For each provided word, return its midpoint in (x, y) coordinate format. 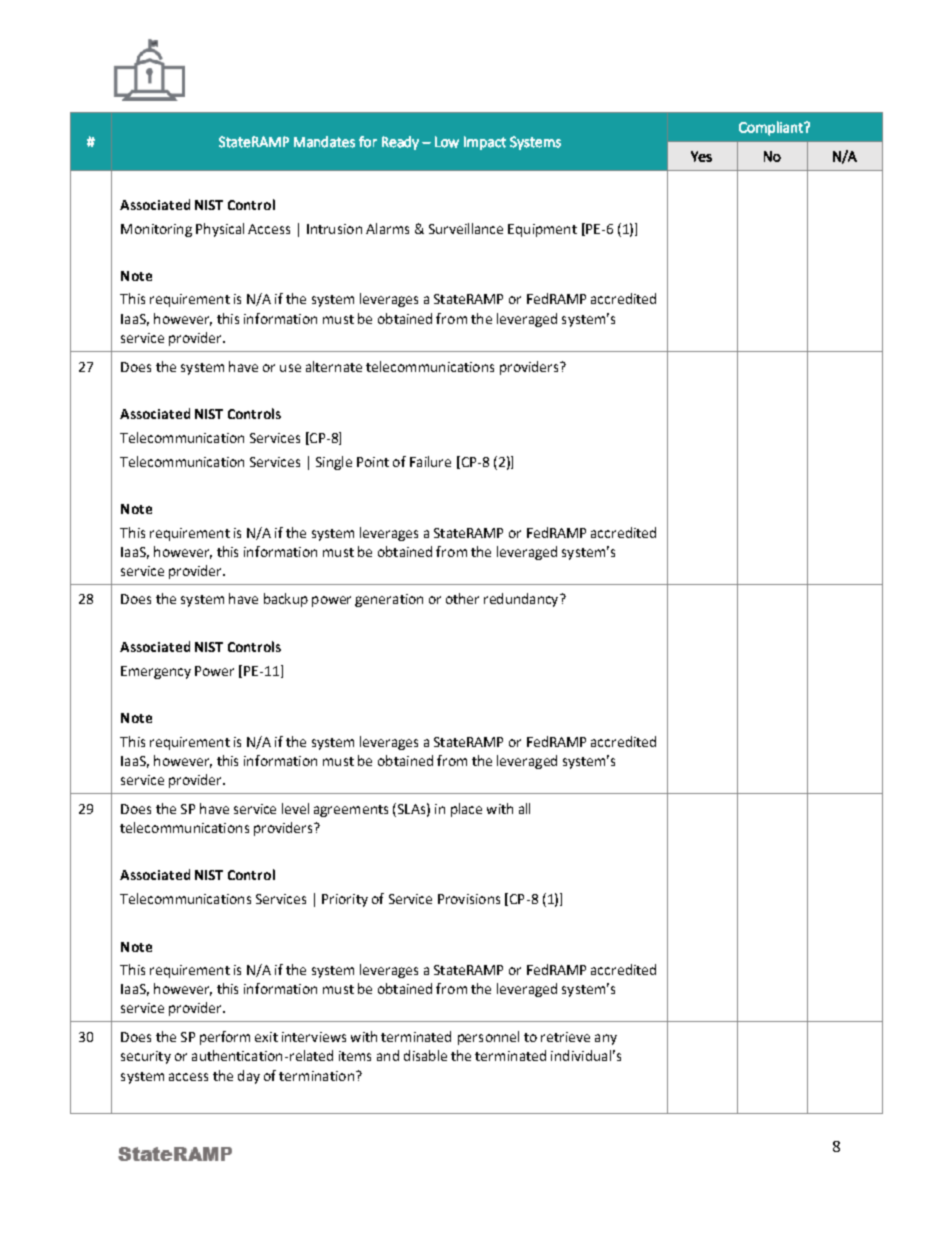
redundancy (522, 600)
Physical (220, 230)
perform (225, 1038)
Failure (430, 461)
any (606, 1039)
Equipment (542, 230)
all (524, 808)
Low (447, 142)
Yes (701, 156)
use (290, 368)
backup (286, 600)
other (462, 598)
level (295, 808)
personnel (488, 1038)
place (466, 810)
